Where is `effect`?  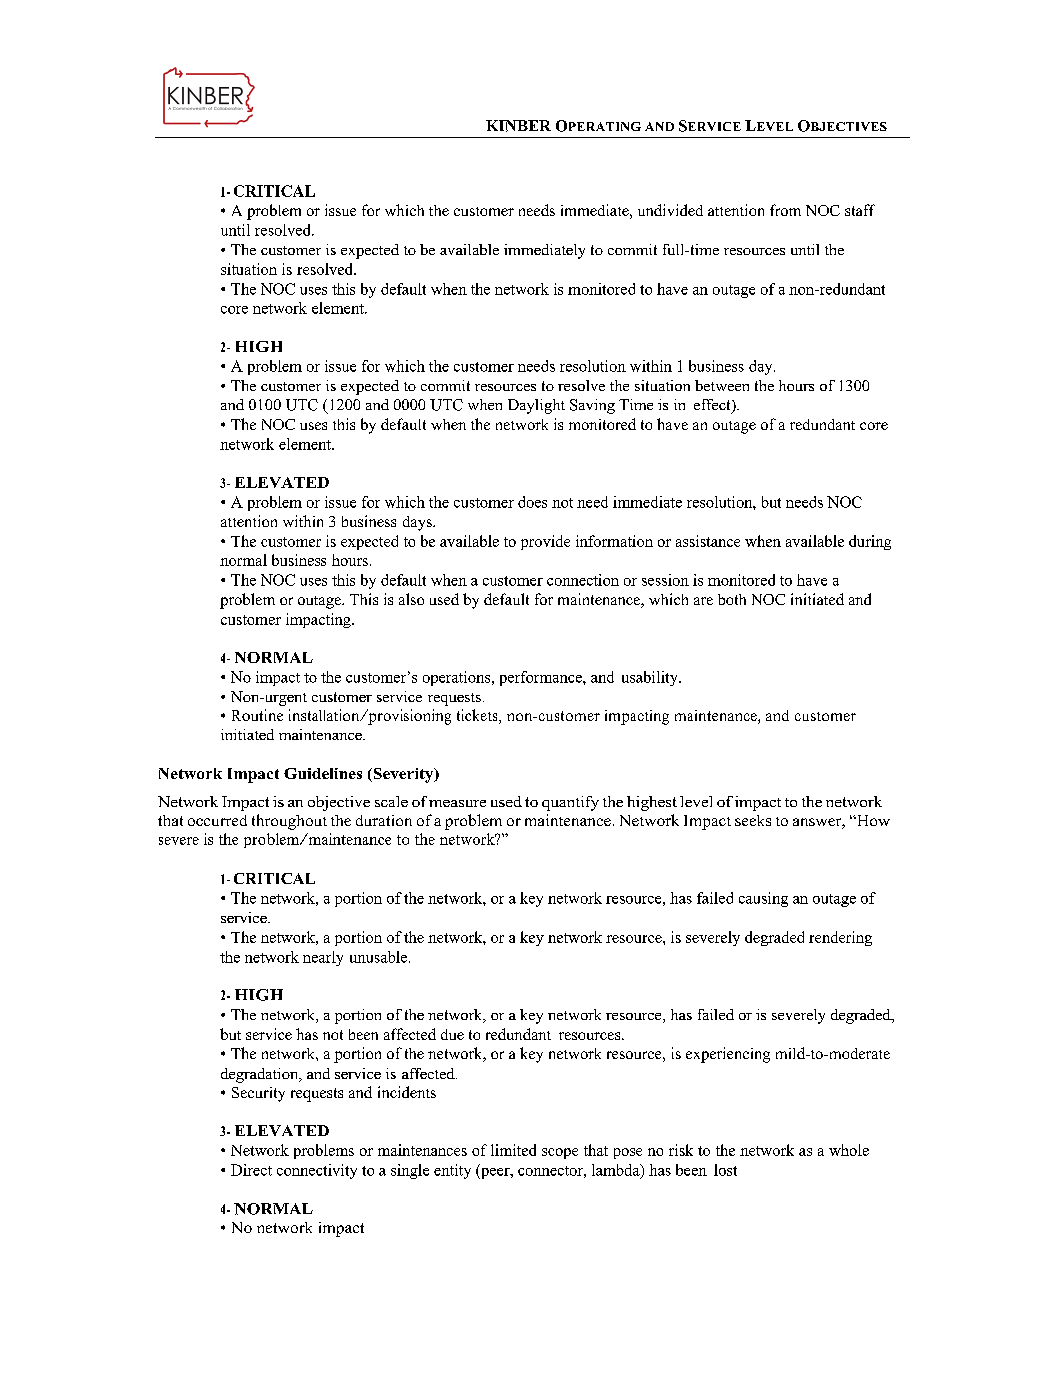
effect is located at coordinates (713, 406).
